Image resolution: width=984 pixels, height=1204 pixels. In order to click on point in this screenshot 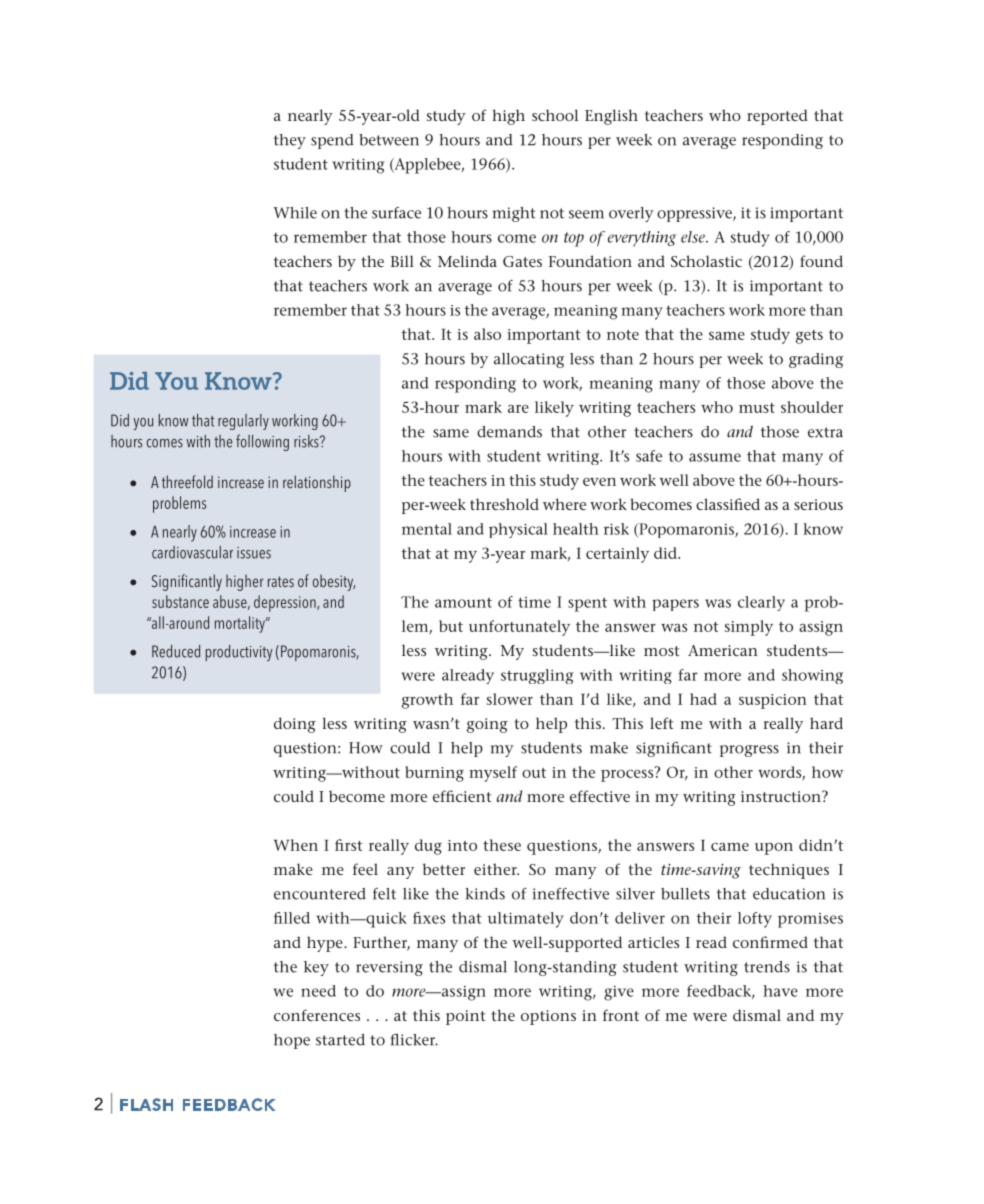, I will do `click(465, 1017)`.
